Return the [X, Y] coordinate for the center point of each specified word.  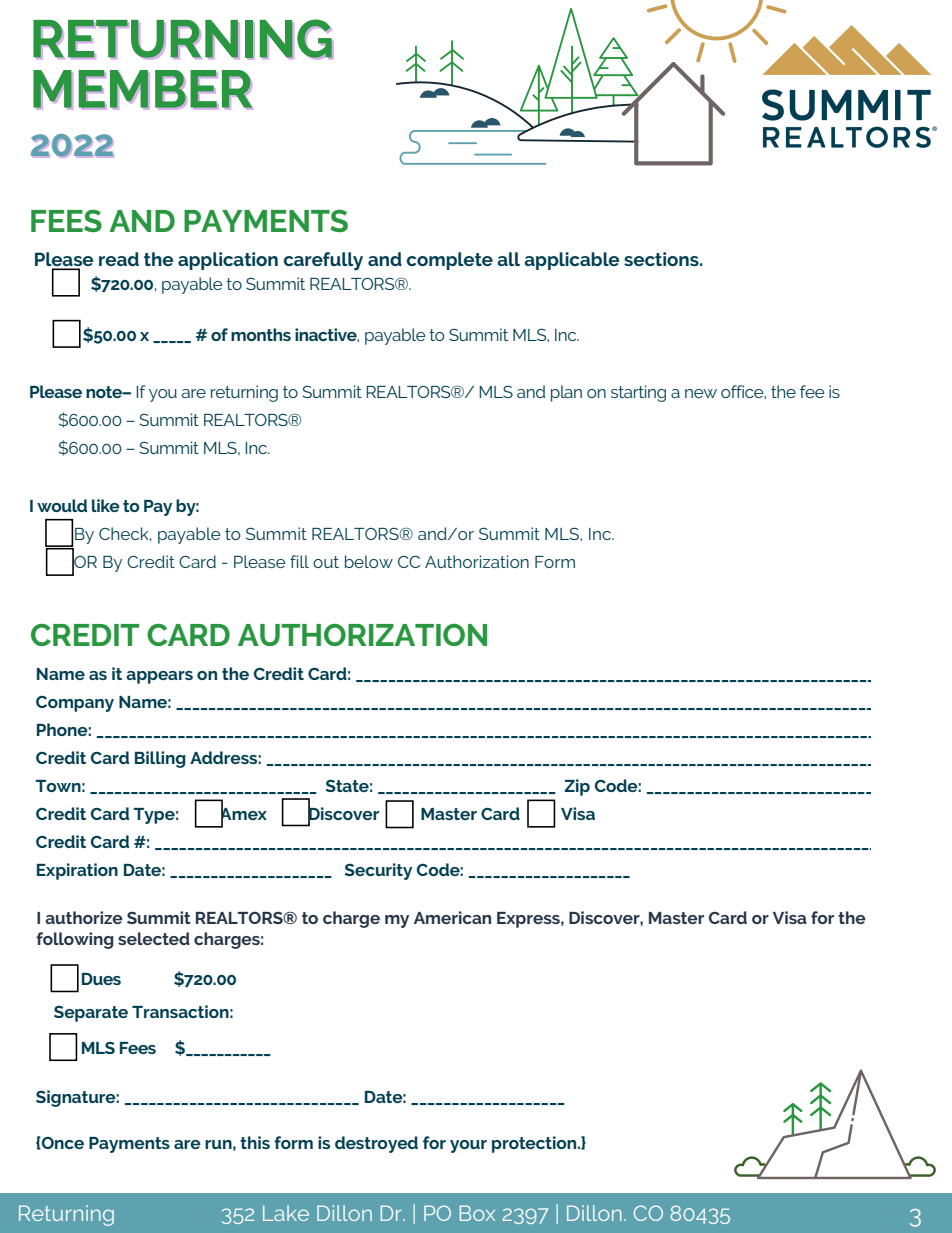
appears [159, 677]
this [255, 1142]
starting [638, 393]
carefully [323, 261]
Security [378, 871]
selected [154, 938]
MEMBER [142, 89]
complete [450, 261]
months [261, 334]
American [452, 917]
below [369, 561]
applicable [571, 261]
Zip [577, 787]
